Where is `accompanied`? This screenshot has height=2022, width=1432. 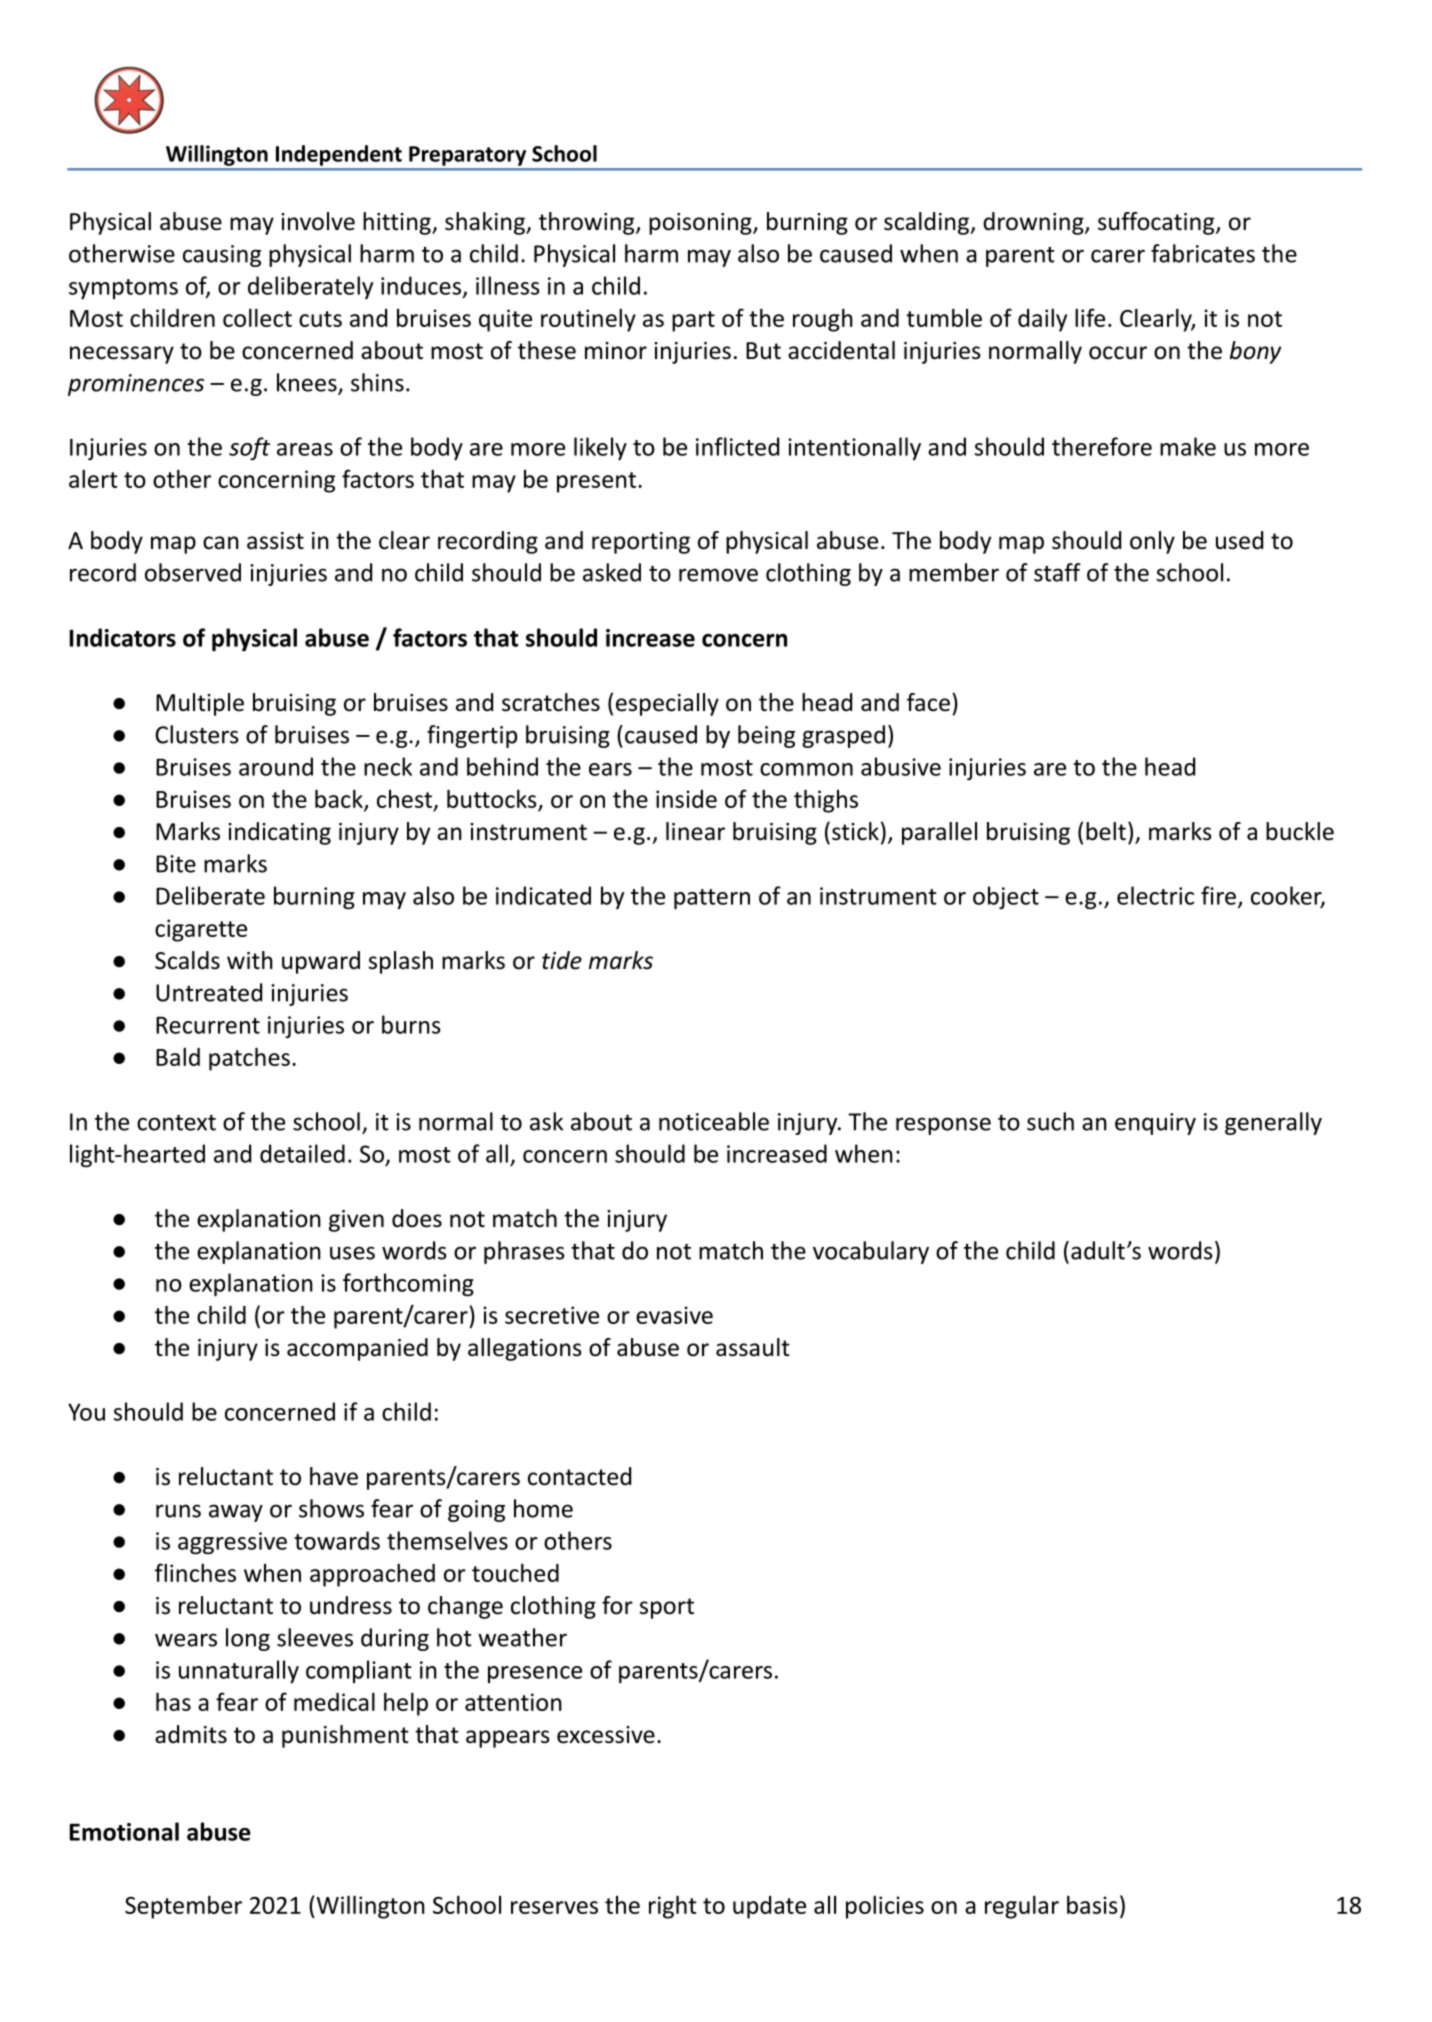
accompanied is located at coordinates (357, 1349).
